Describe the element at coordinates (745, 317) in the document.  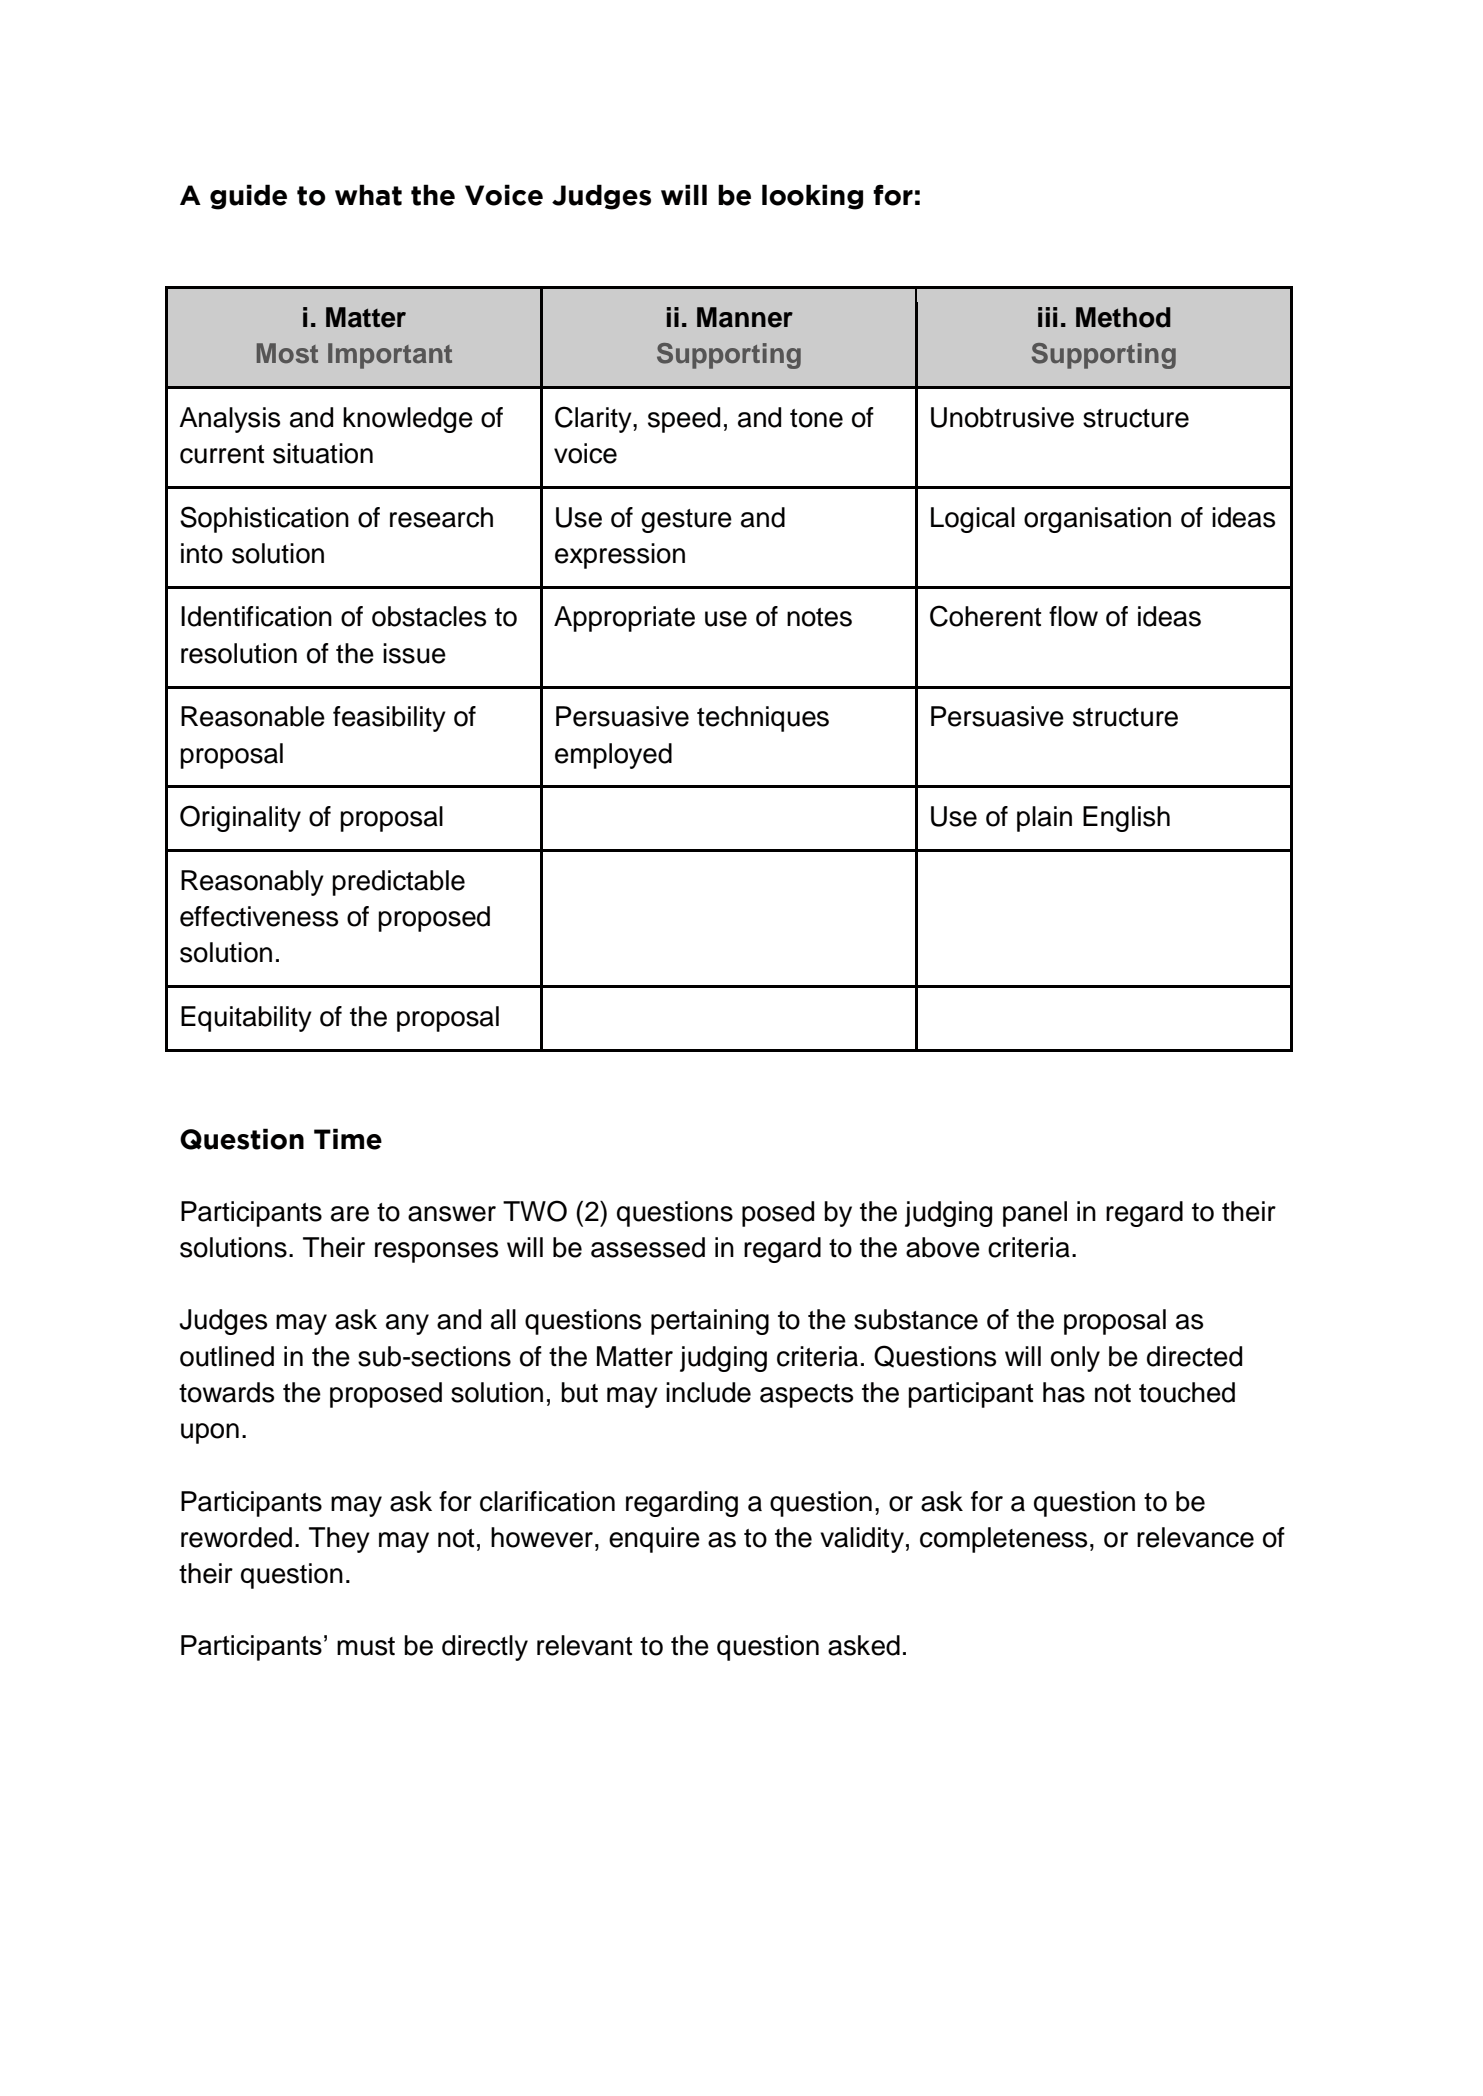
I see `Manner` at that location.
